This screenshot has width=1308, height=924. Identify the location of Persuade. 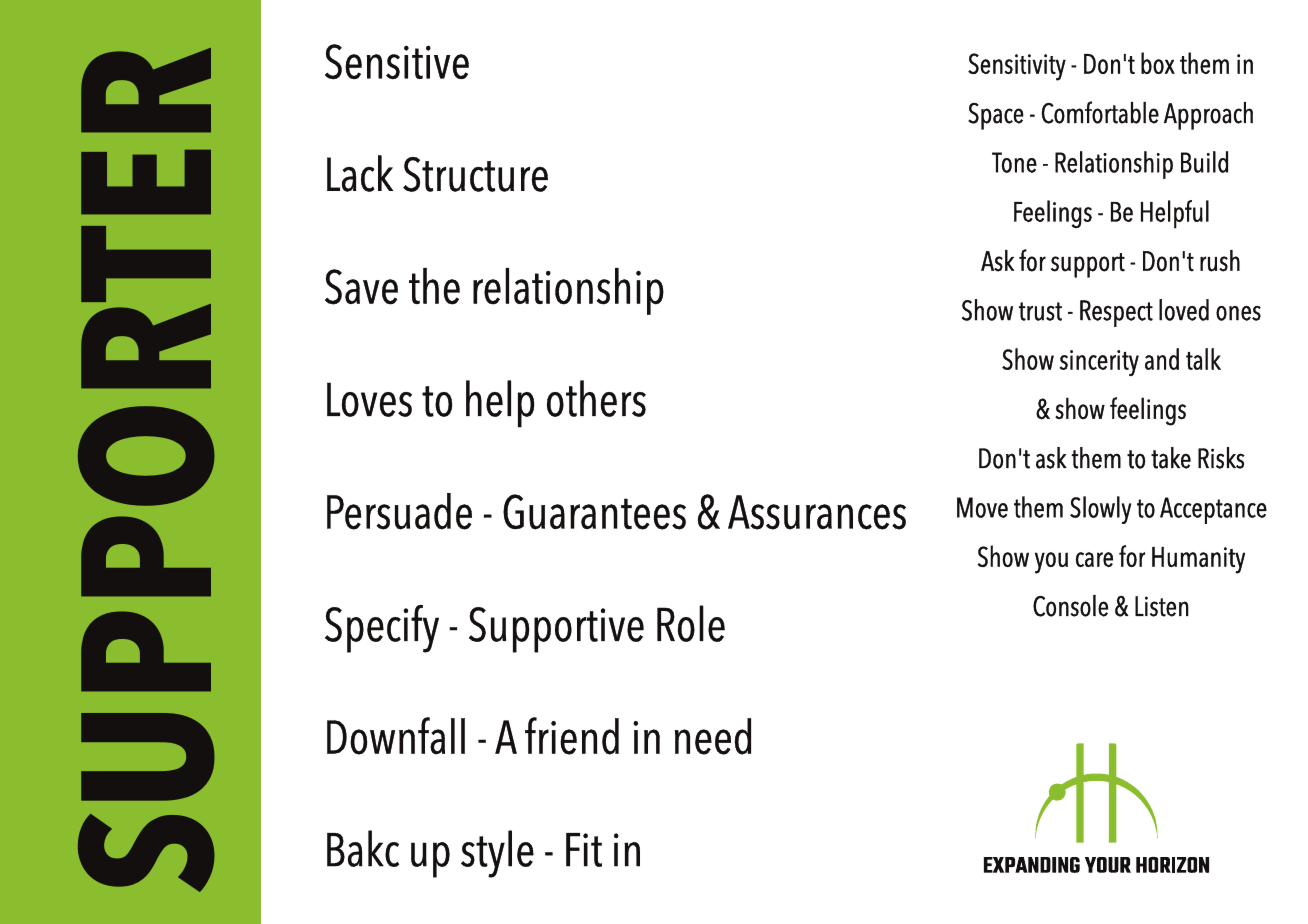
(399, 511).
